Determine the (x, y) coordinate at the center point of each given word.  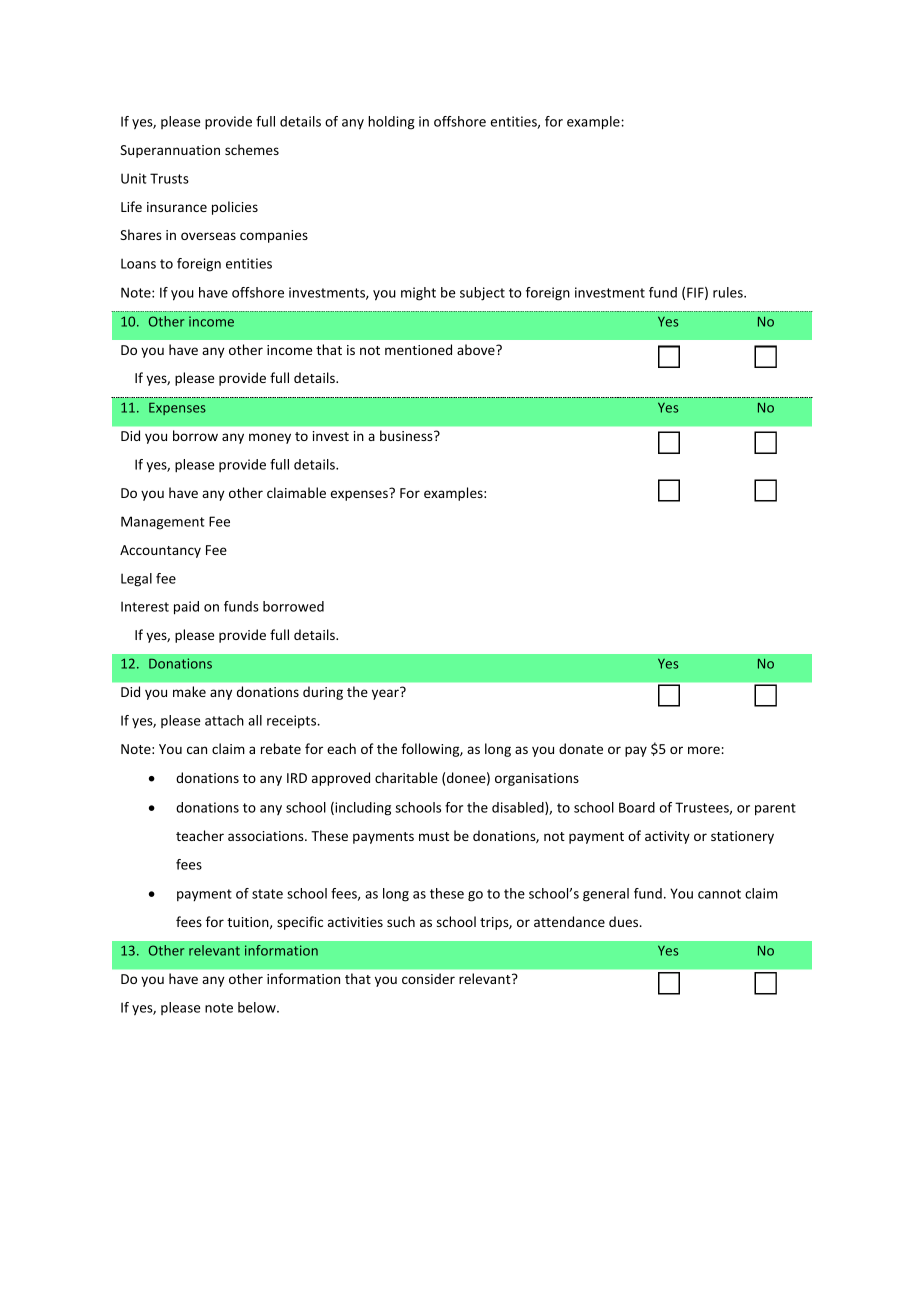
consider (428, 978)
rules (729, 292)
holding (391, 123)
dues (625, 921)
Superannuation (170, 151)
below (258, 1007)
